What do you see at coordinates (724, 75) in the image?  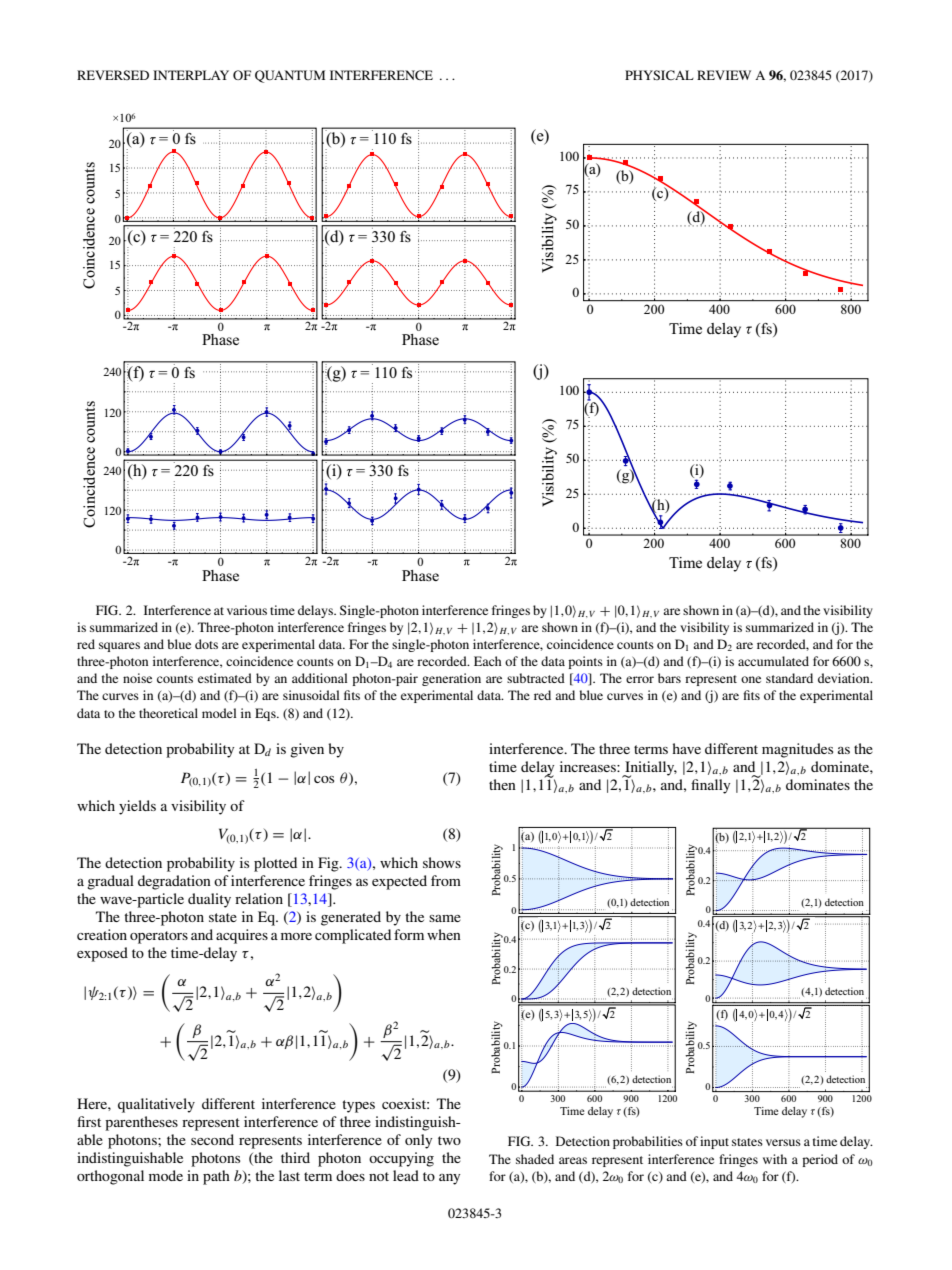 I see `REVIEW` at bounding box center [724, 75].
